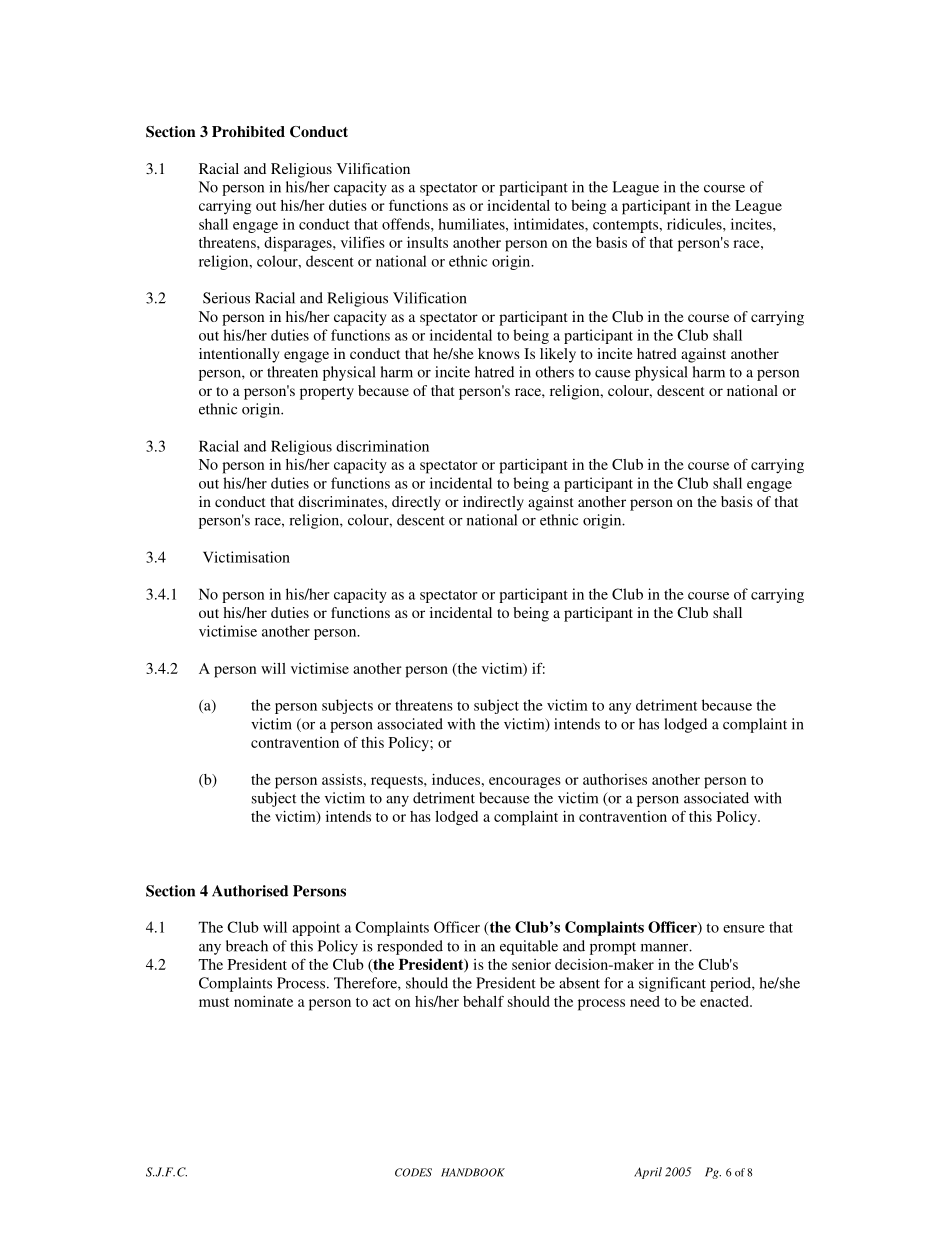 The height and width of the document is (1233, 952). Describe the element at coordinates (248, 131) in the document. I see `Prohibited` at that location.
